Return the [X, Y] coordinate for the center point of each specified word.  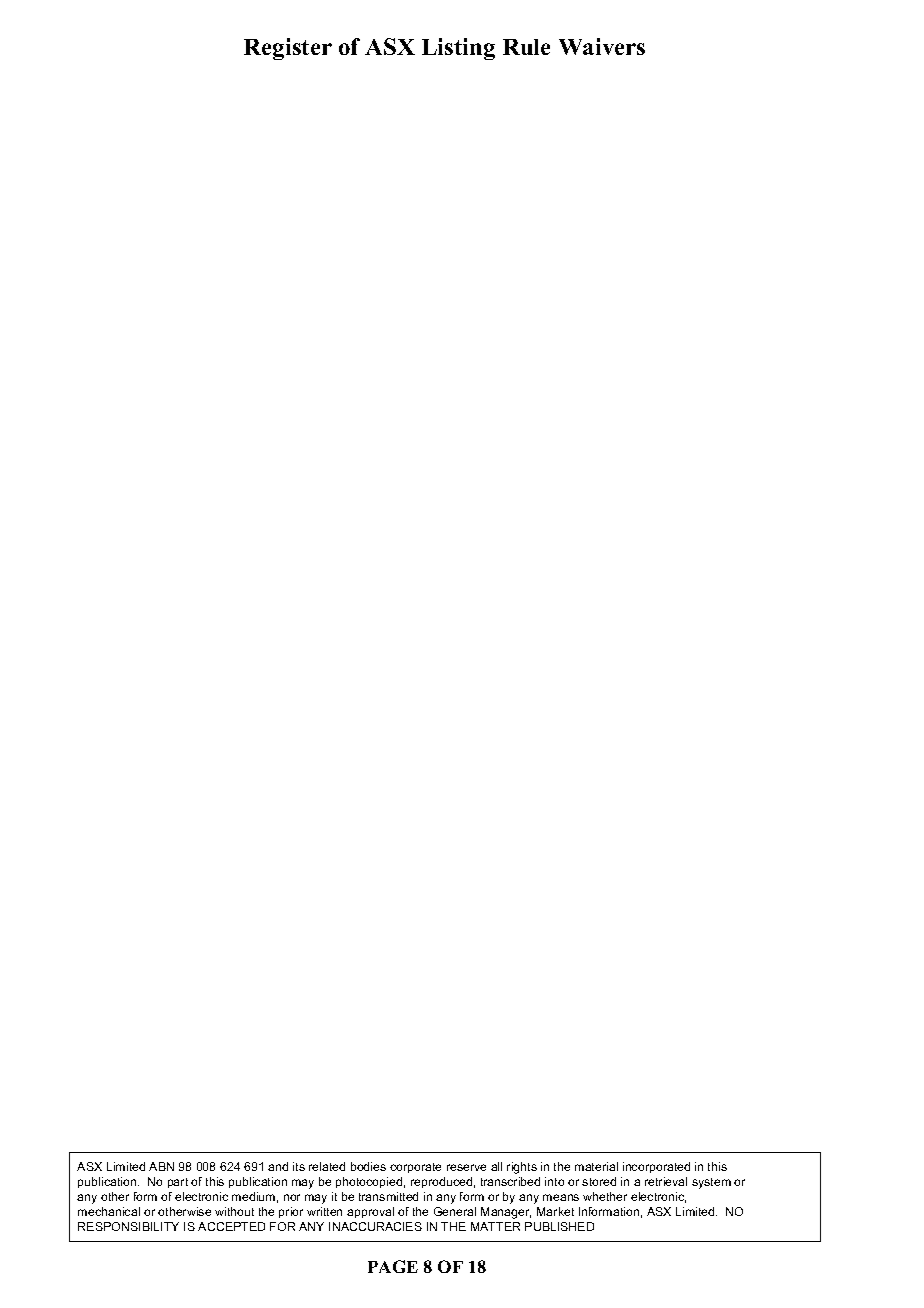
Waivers [602, 46]
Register [288, 49]
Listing [458, 49]
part [178, 1183]
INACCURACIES [375, 1226]
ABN [161, 1166]
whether [605, 1196]
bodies [368, 1166]
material [596, 1166]
